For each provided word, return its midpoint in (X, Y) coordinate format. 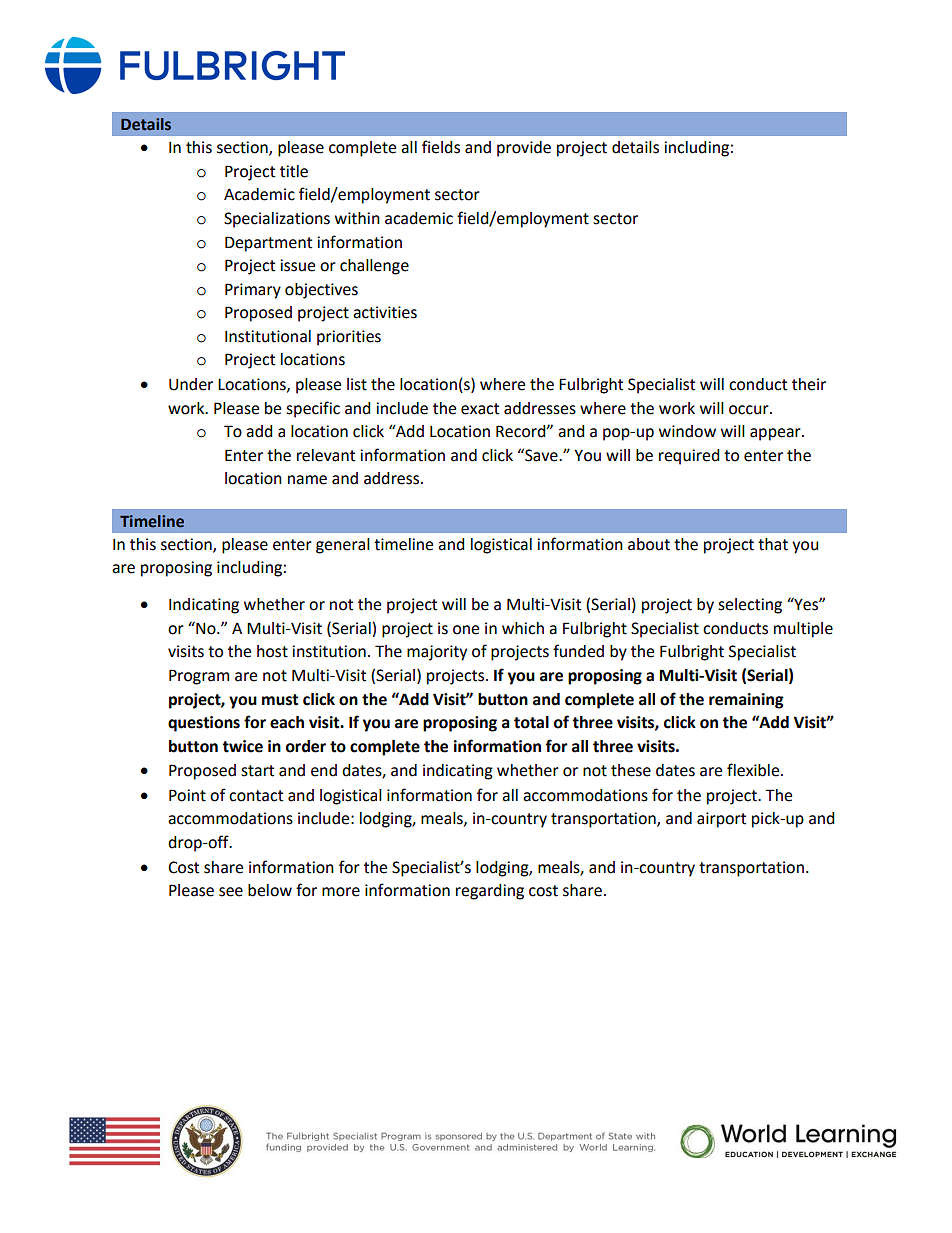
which (523, 628)
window (687, 431)
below (270, 890)
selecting (750, 606)
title (294, 171)
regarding (490, 892)
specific (313, 409)
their (809, 384)
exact (480, 409)
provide (524, 149)
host (272, 651)
